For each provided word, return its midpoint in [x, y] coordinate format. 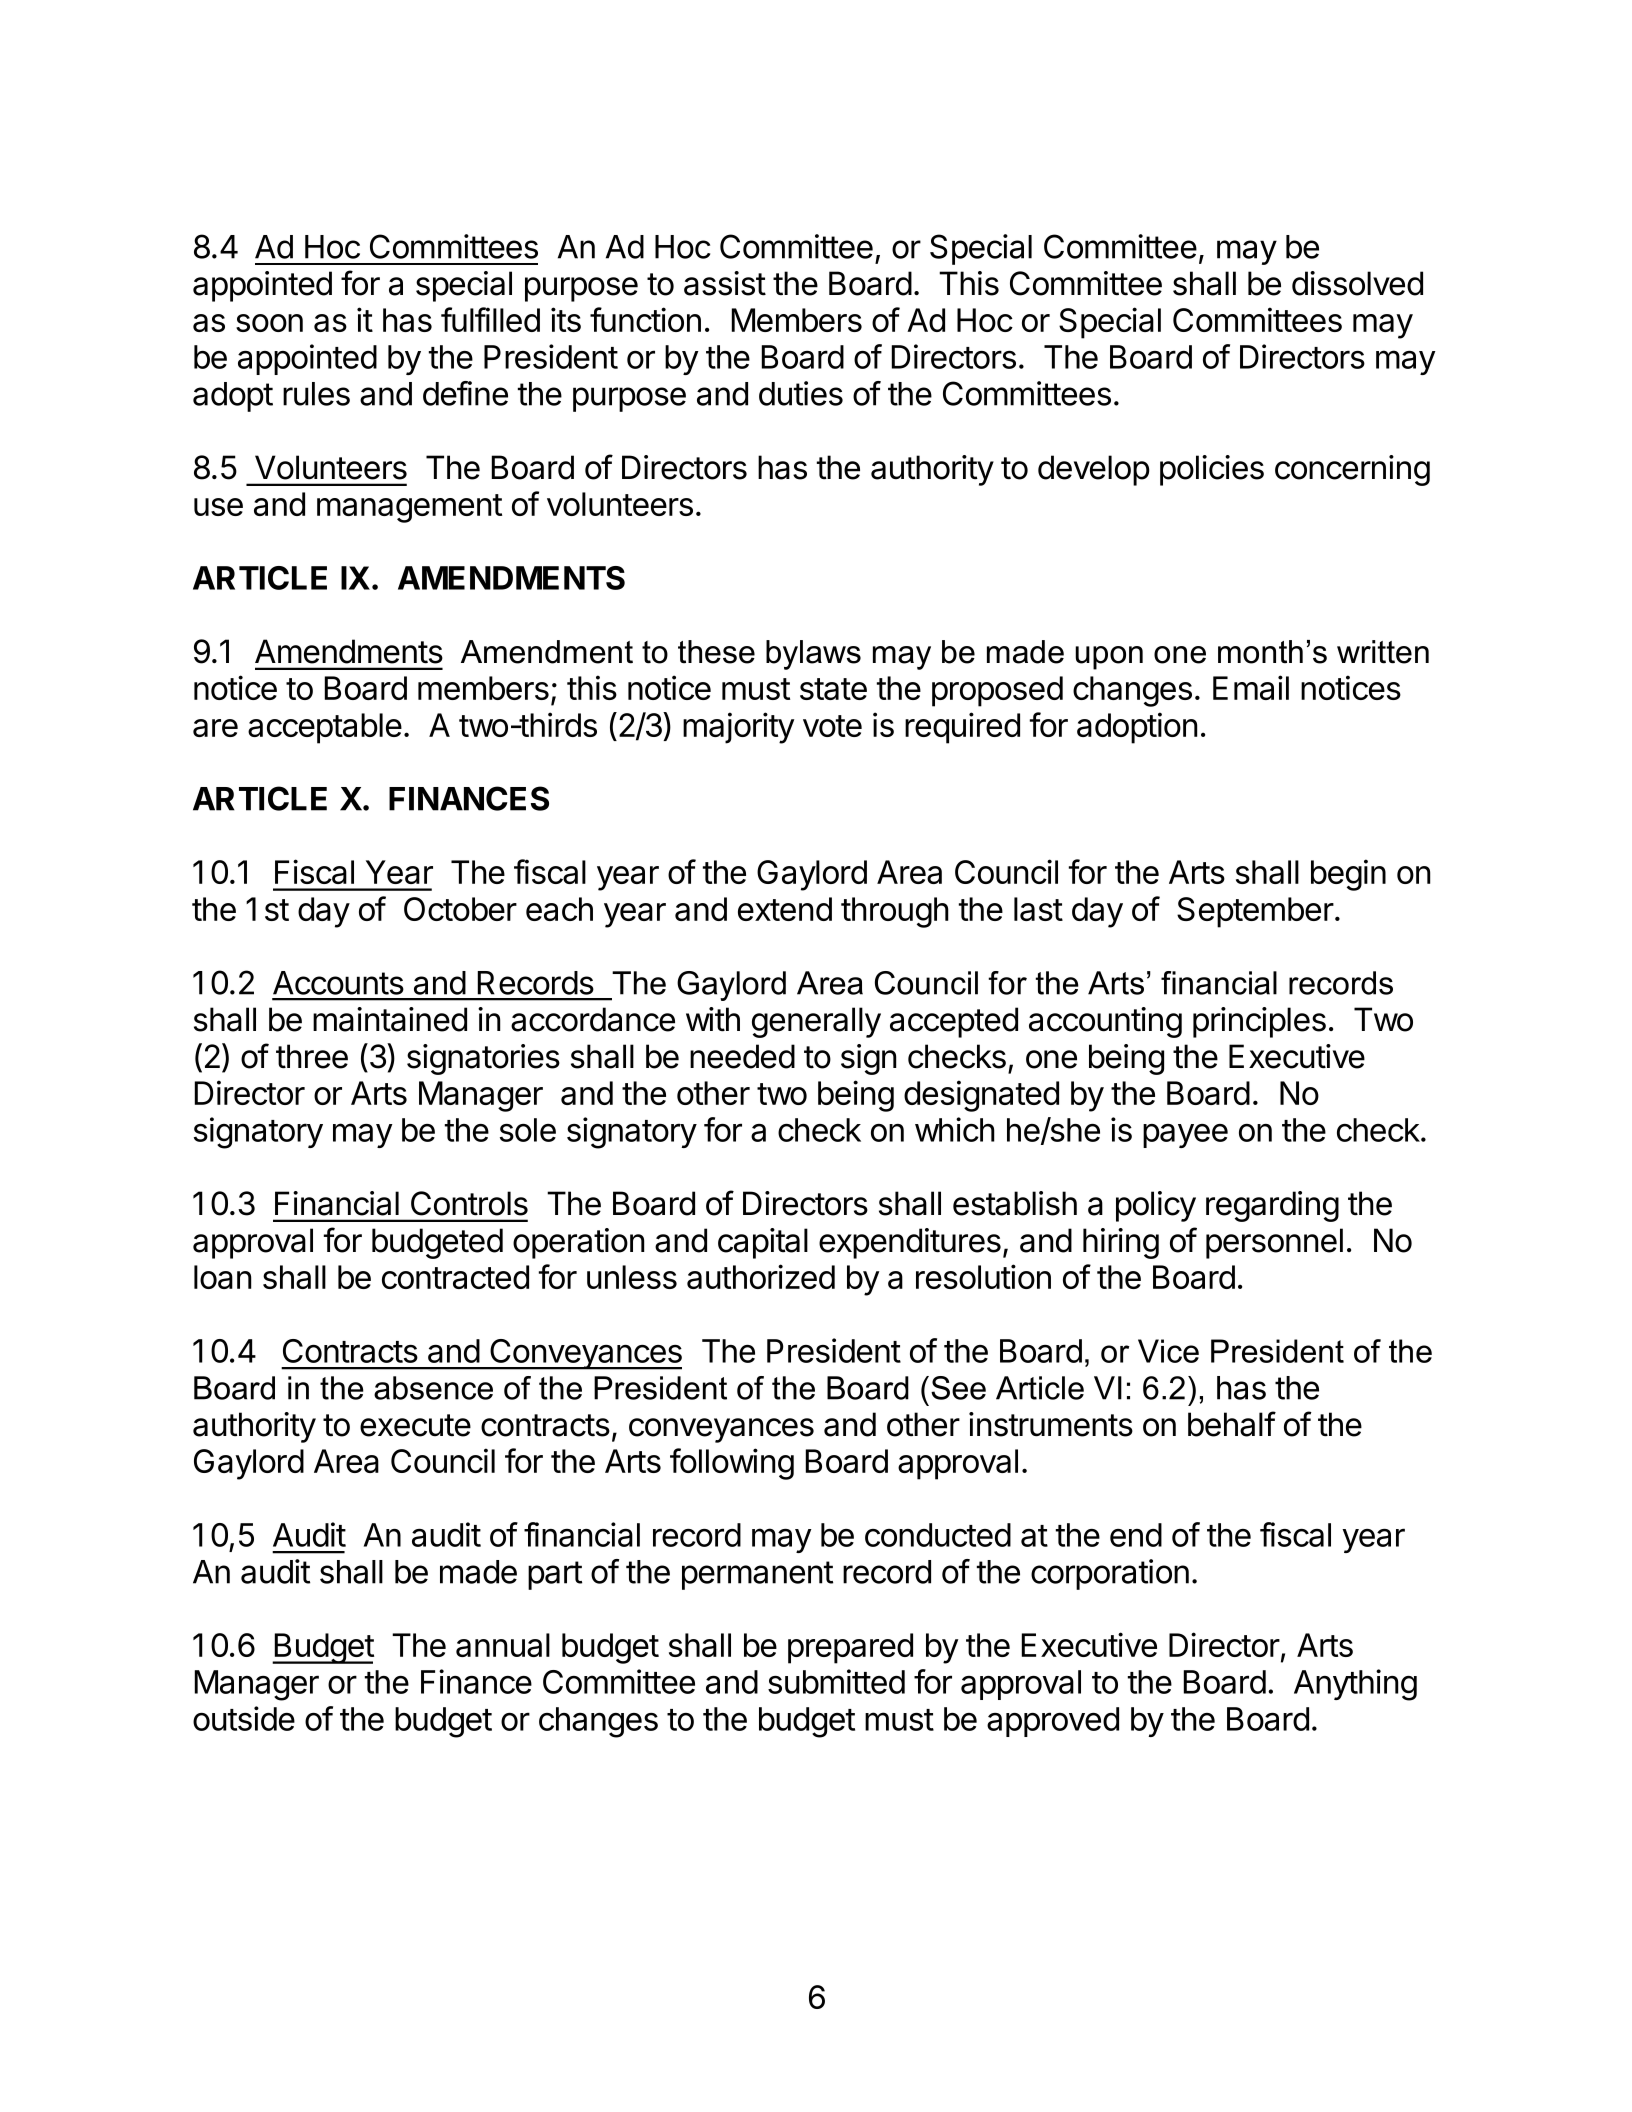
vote [832, 726]
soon [269, 323]
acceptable [325, 728]
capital [763, 1243]
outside [244, 1718]
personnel [1274, 1243]
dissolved [1357, 283]
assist [725, 283]
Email [1251, 687]
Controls [469, 1203]
